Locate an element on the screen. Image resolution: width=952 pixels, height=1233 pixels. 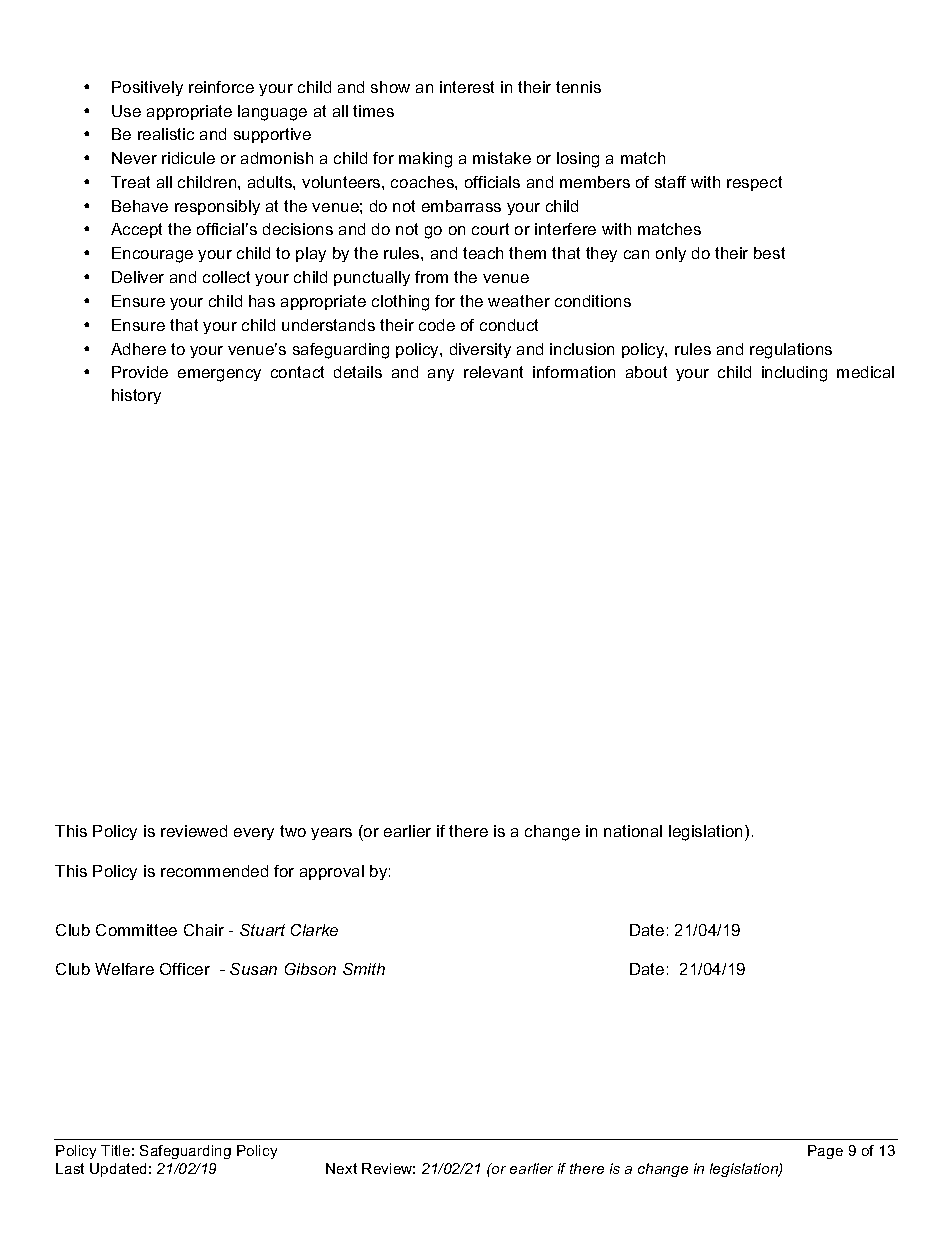
reinforce is located at coordinates (221, 87).
